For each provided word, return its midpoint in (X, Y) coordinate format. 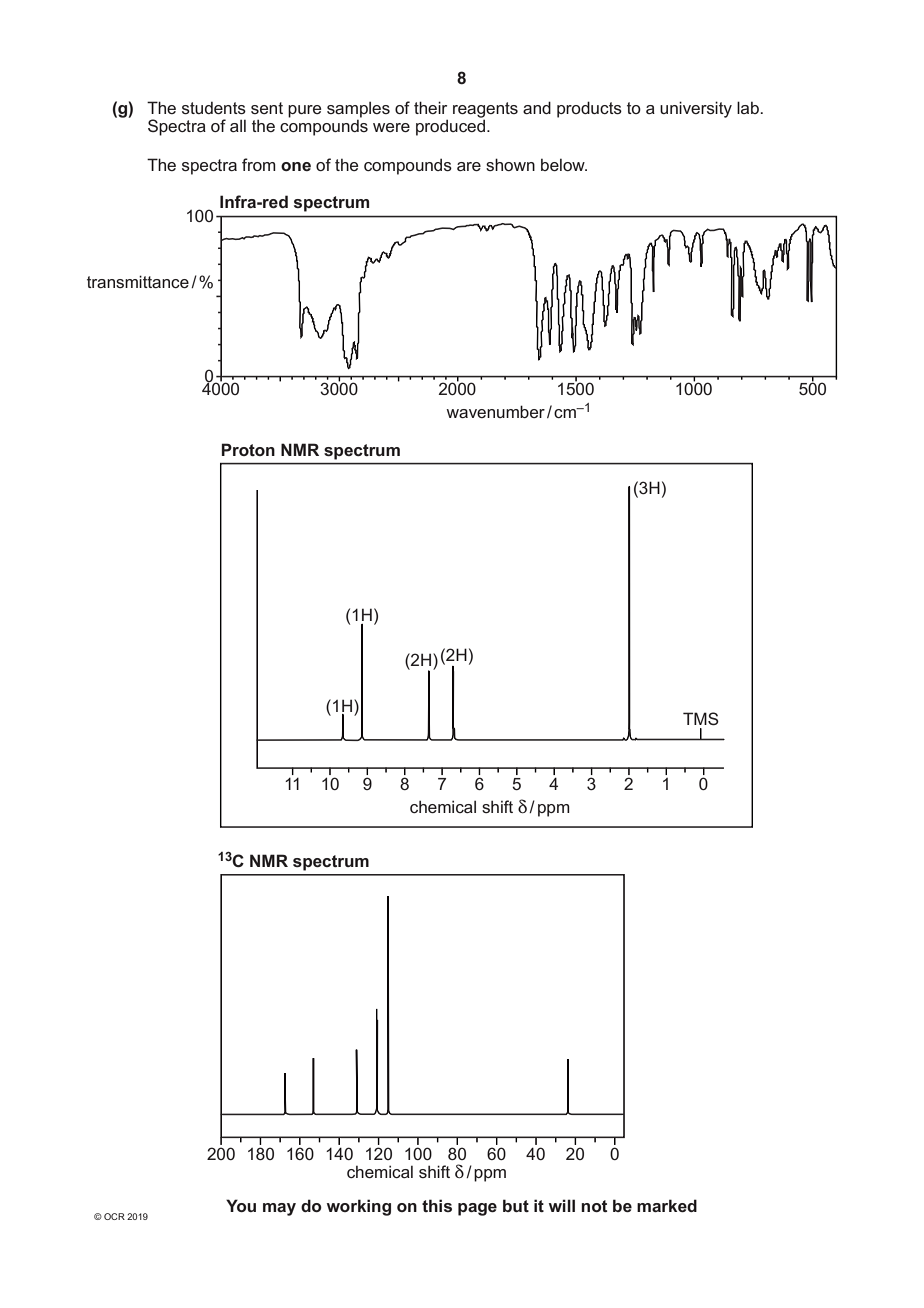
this (437, 1205)
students (214, 107)
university (696, 109)
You (241, 1205)
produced (450, 127)
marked (667, 1205)
